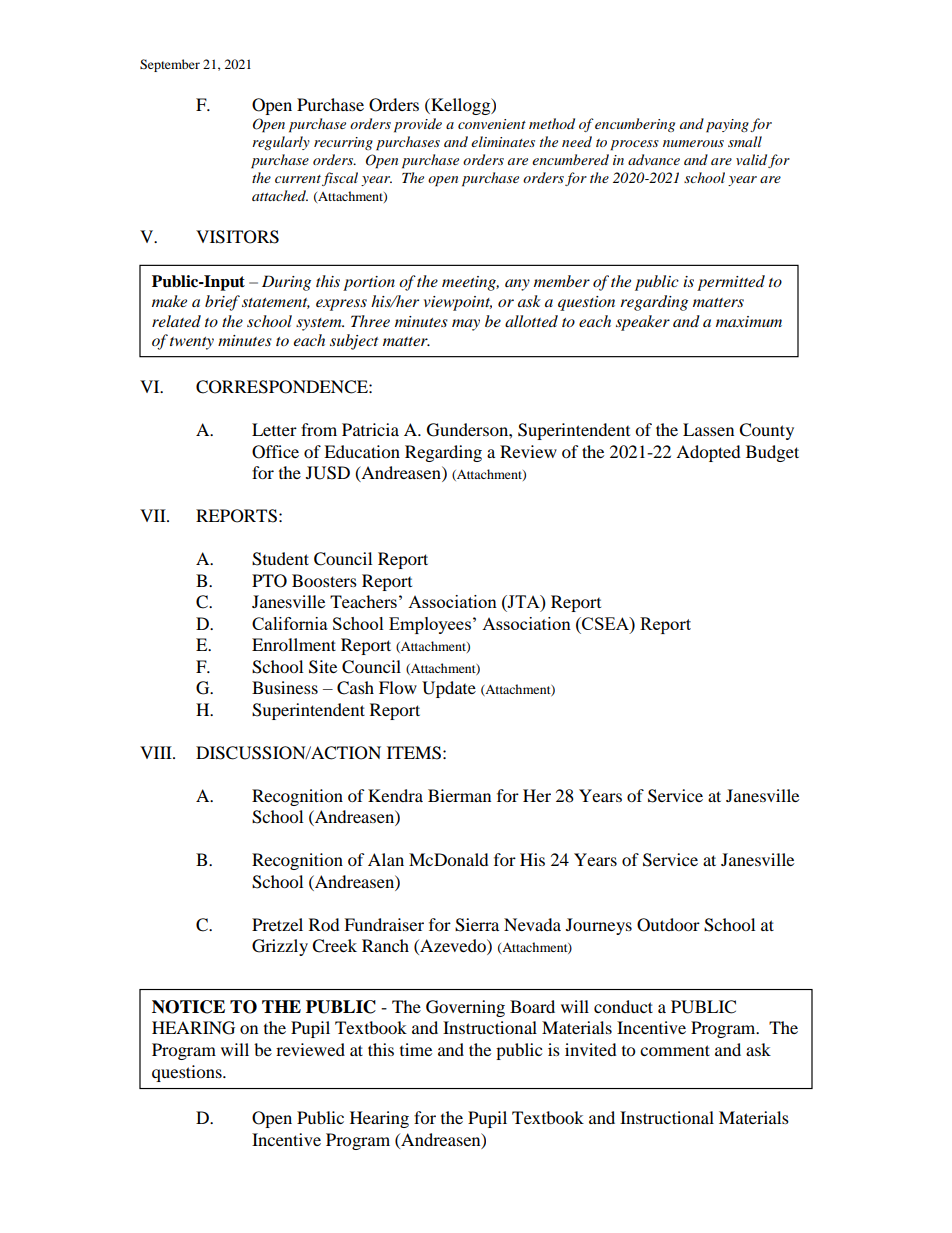 The width and height of the page is (952, 1233). Describe the element at coordinates (459, 795) in the page. I see `Bierman` at that location.
